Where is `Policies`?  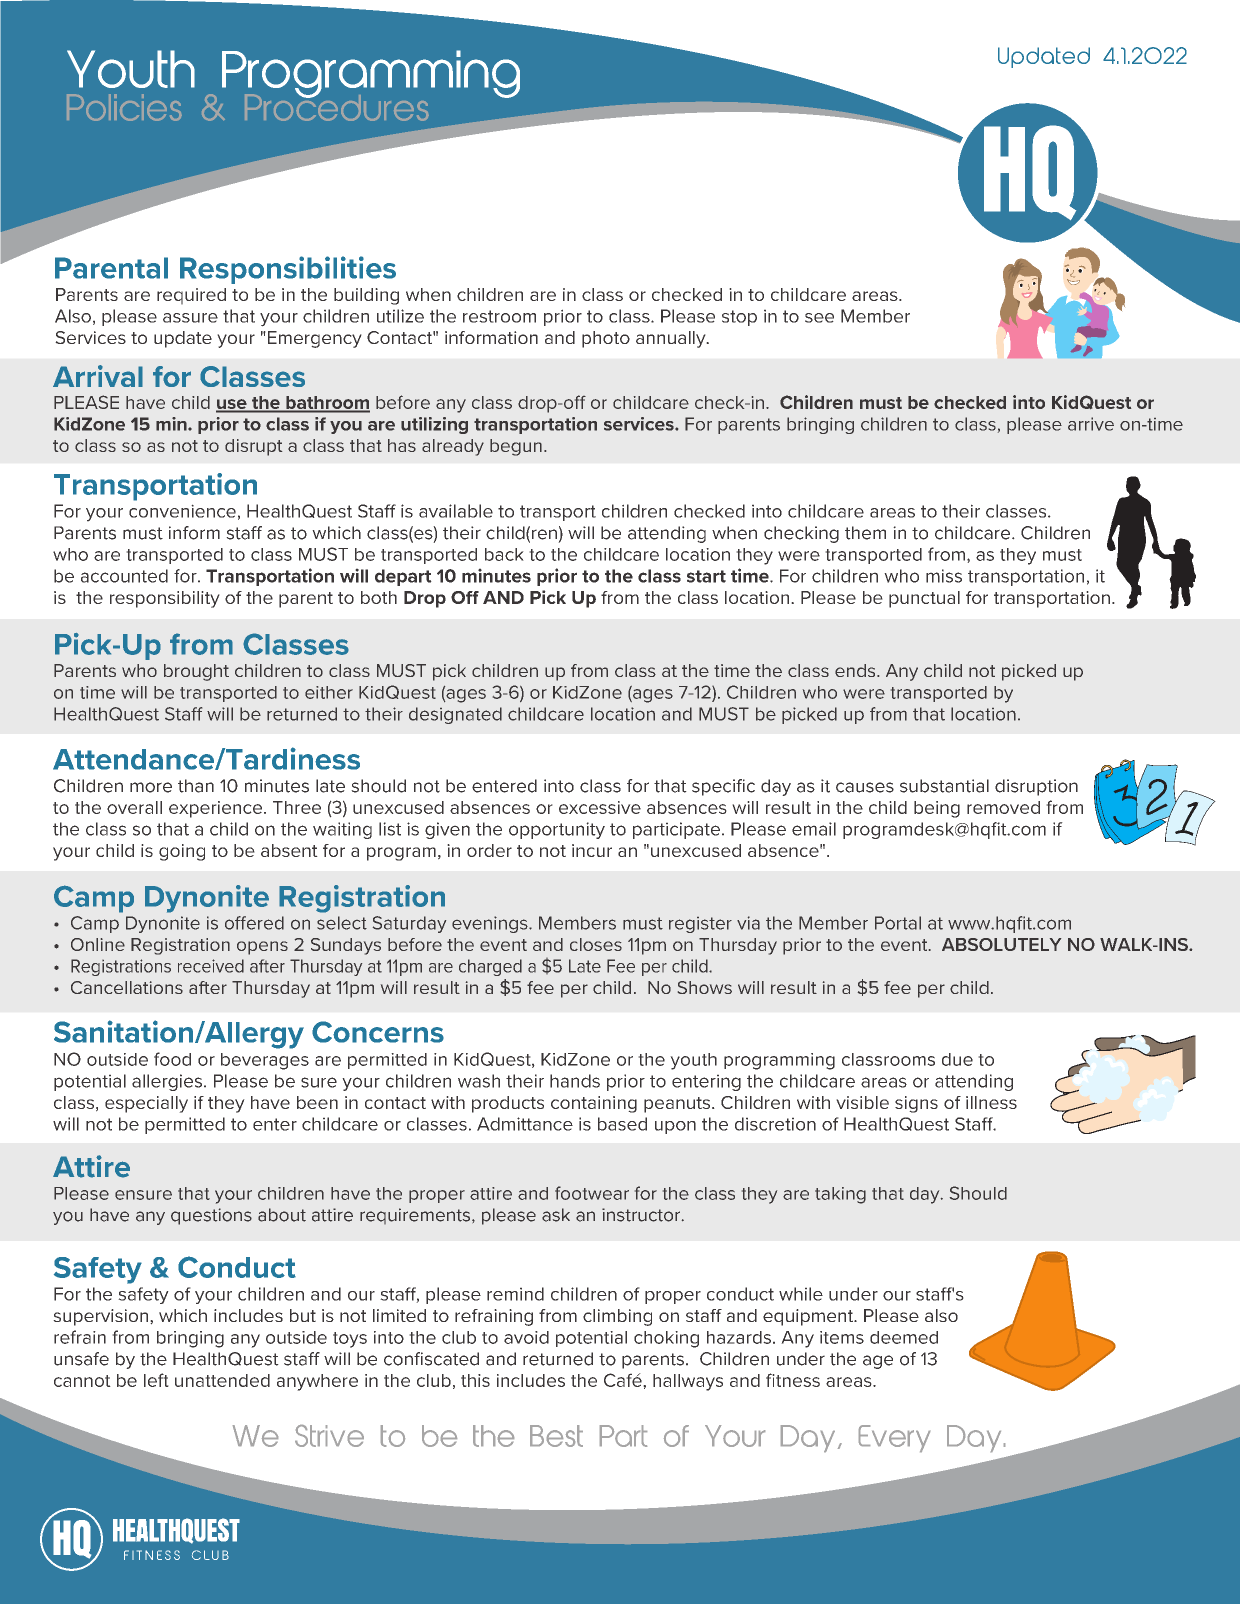 Policies is located at coordinates (124, 107).
